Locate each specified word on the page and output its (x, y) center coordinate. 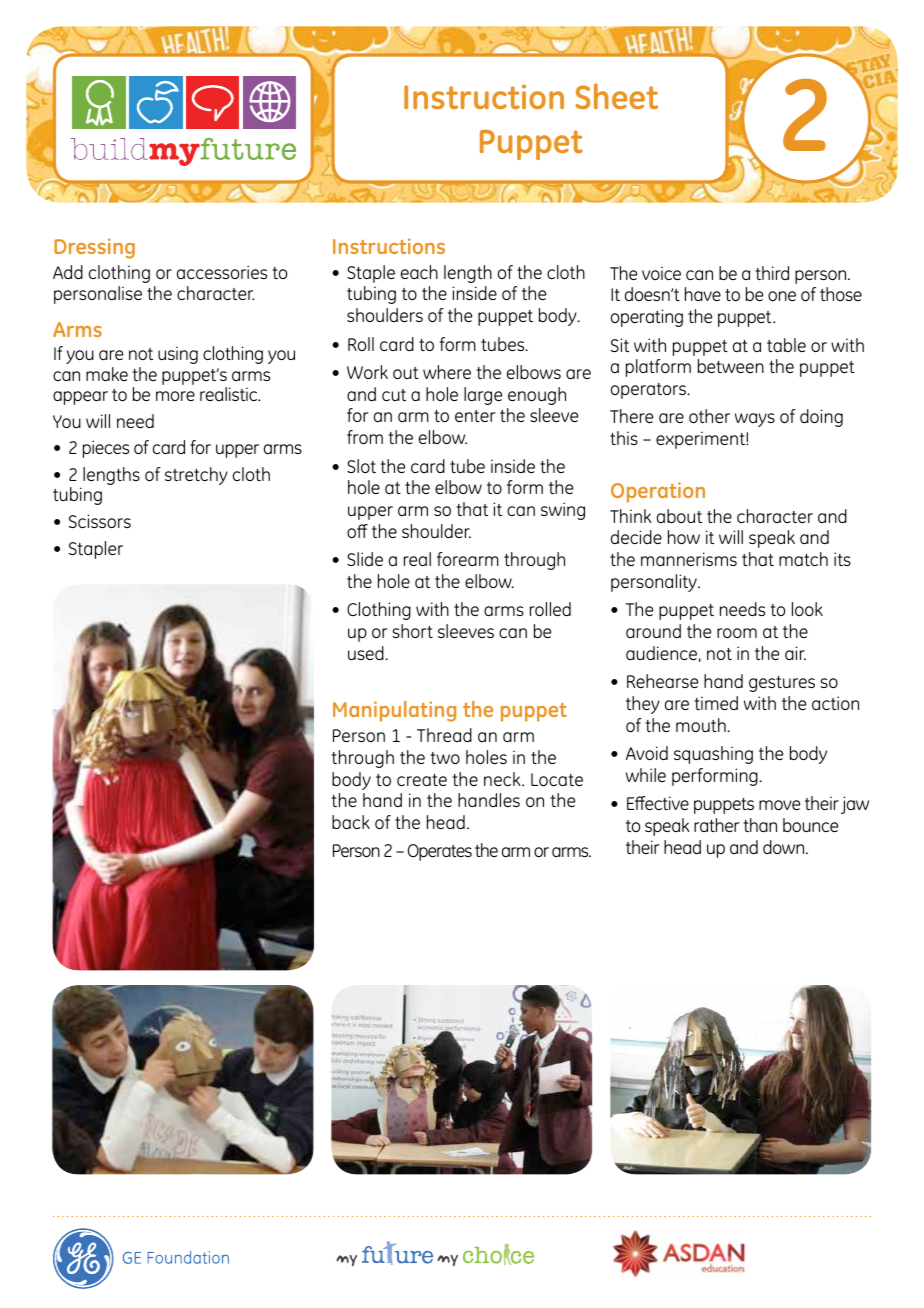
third (772, 273)
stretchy (196, 476)
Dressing (94, 248)
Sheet (616, 96)
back (351, 822)
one (782, 296)
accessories (222, 272)
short (412, 631)
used (367, 653)
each (419, 272)
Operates (440, 852)
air (795, 653)
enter (475, 416)
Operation (658, 492)
